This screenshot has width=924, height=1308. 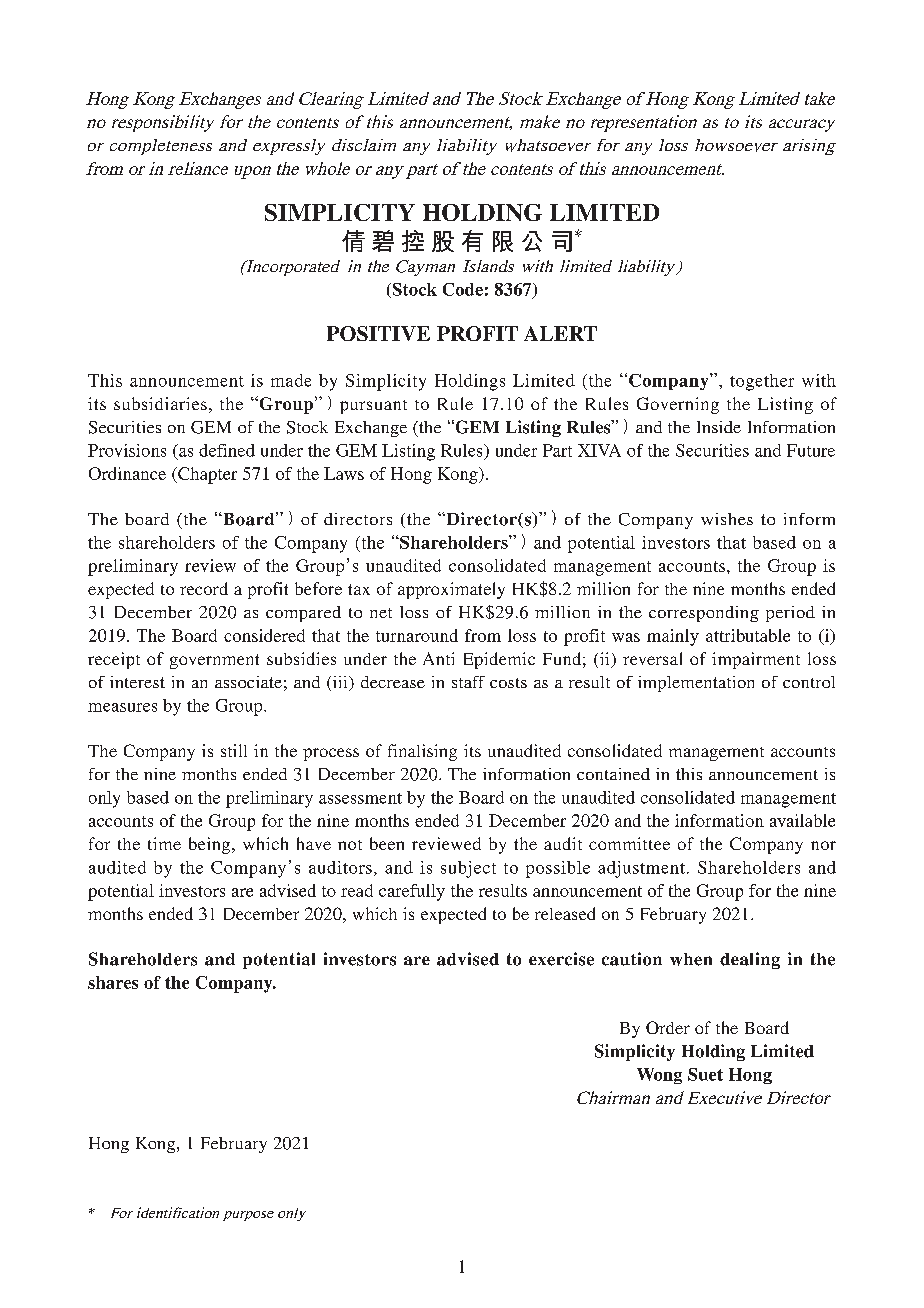 I want to click on implementation, so click(x=696, y=684).
